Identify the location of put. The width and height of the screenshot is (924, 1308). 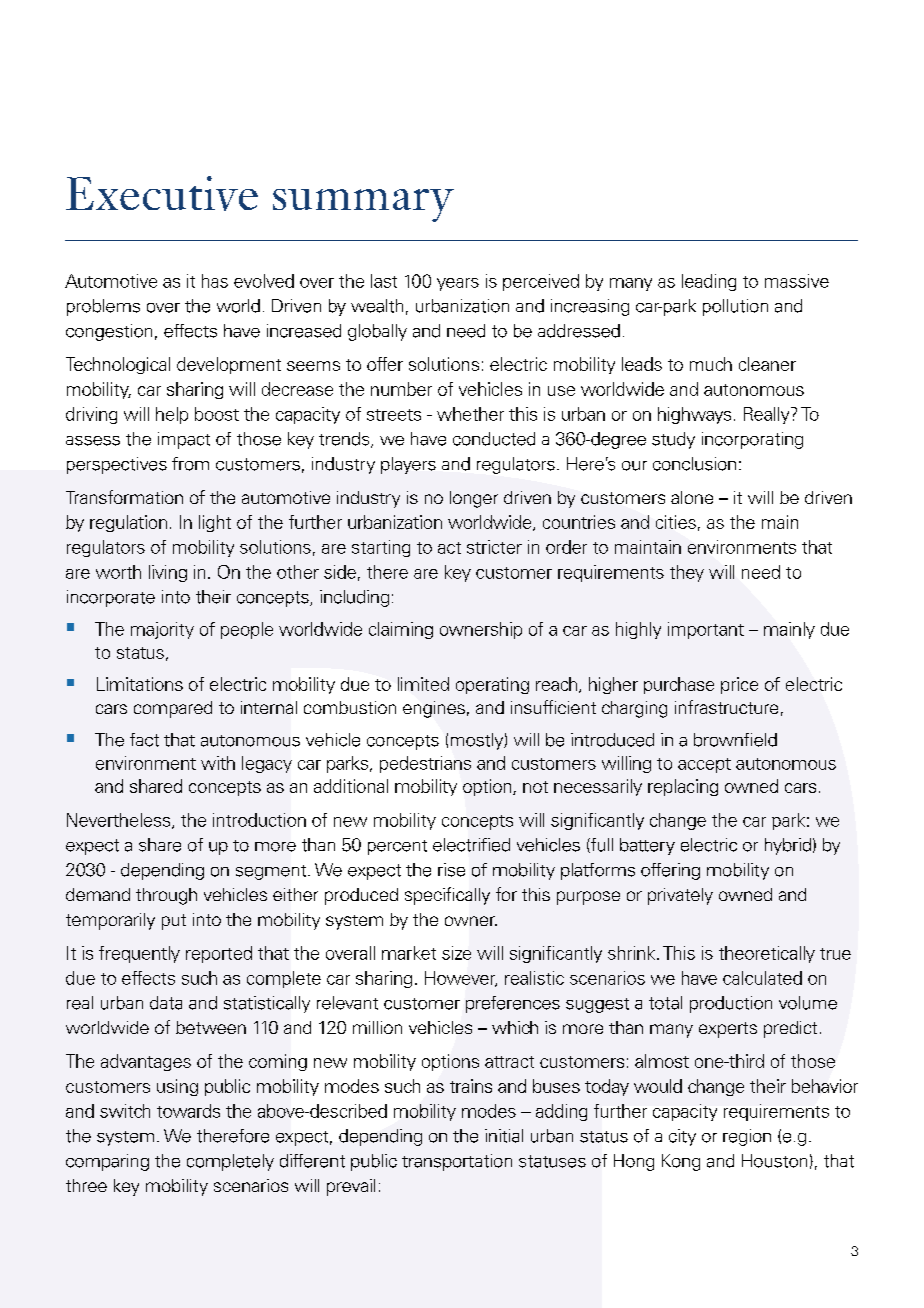
(174, 922).
